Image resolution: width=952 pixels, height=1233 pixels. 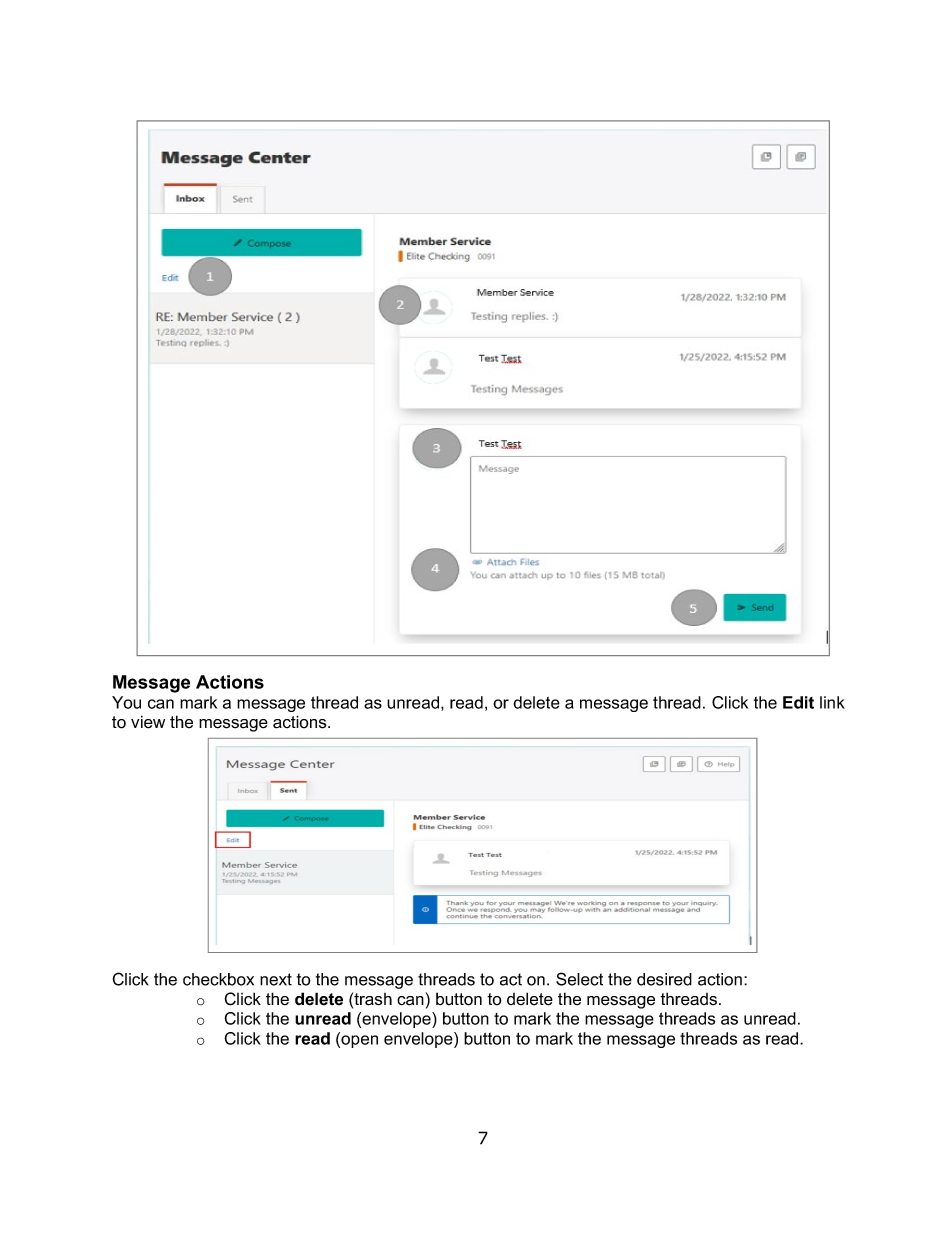 I want to click on Edit, so click(x=798, y=702).
